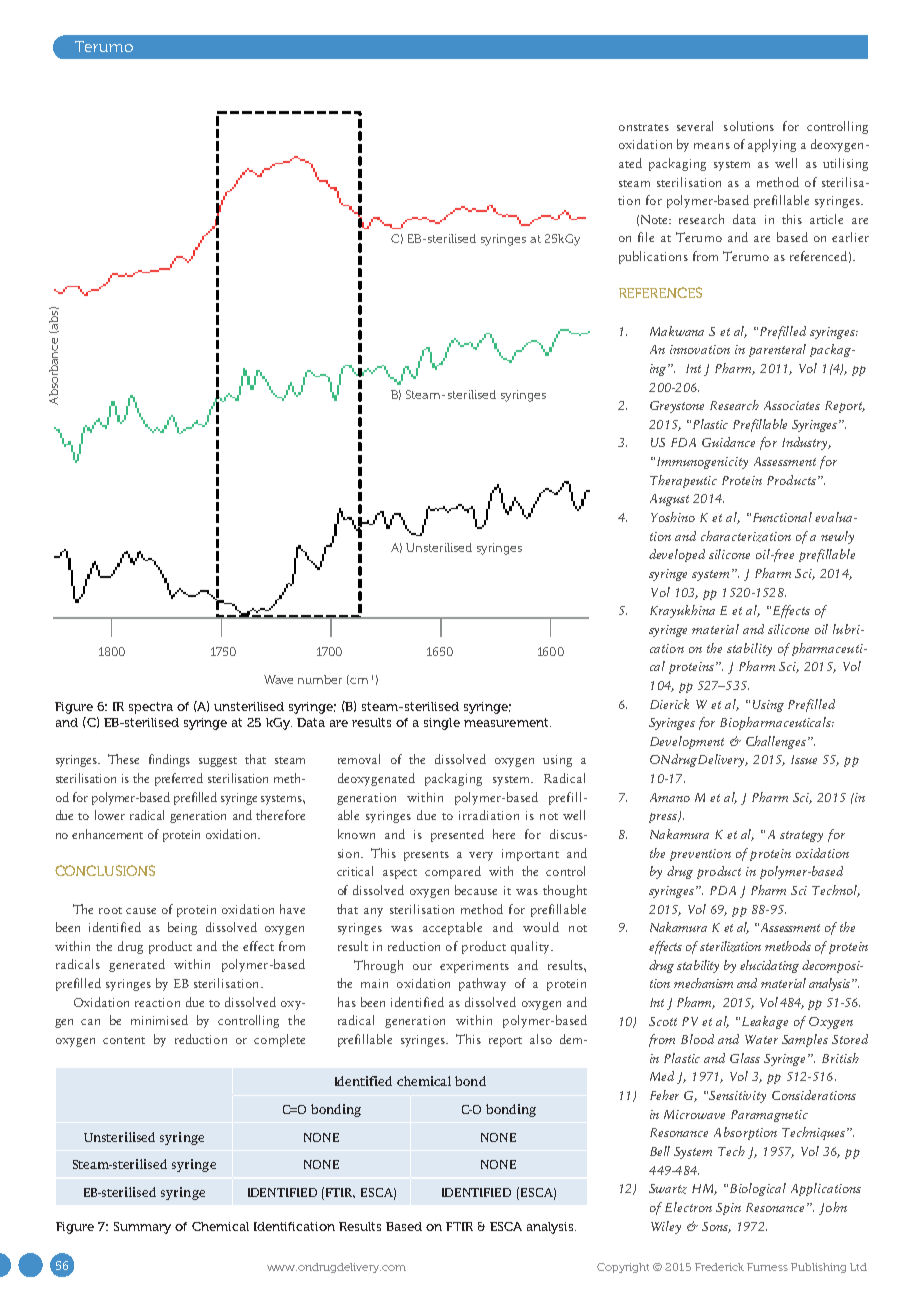 This screenshot has width=924, height=1308. I want to click on applying, so click(772, 145).
